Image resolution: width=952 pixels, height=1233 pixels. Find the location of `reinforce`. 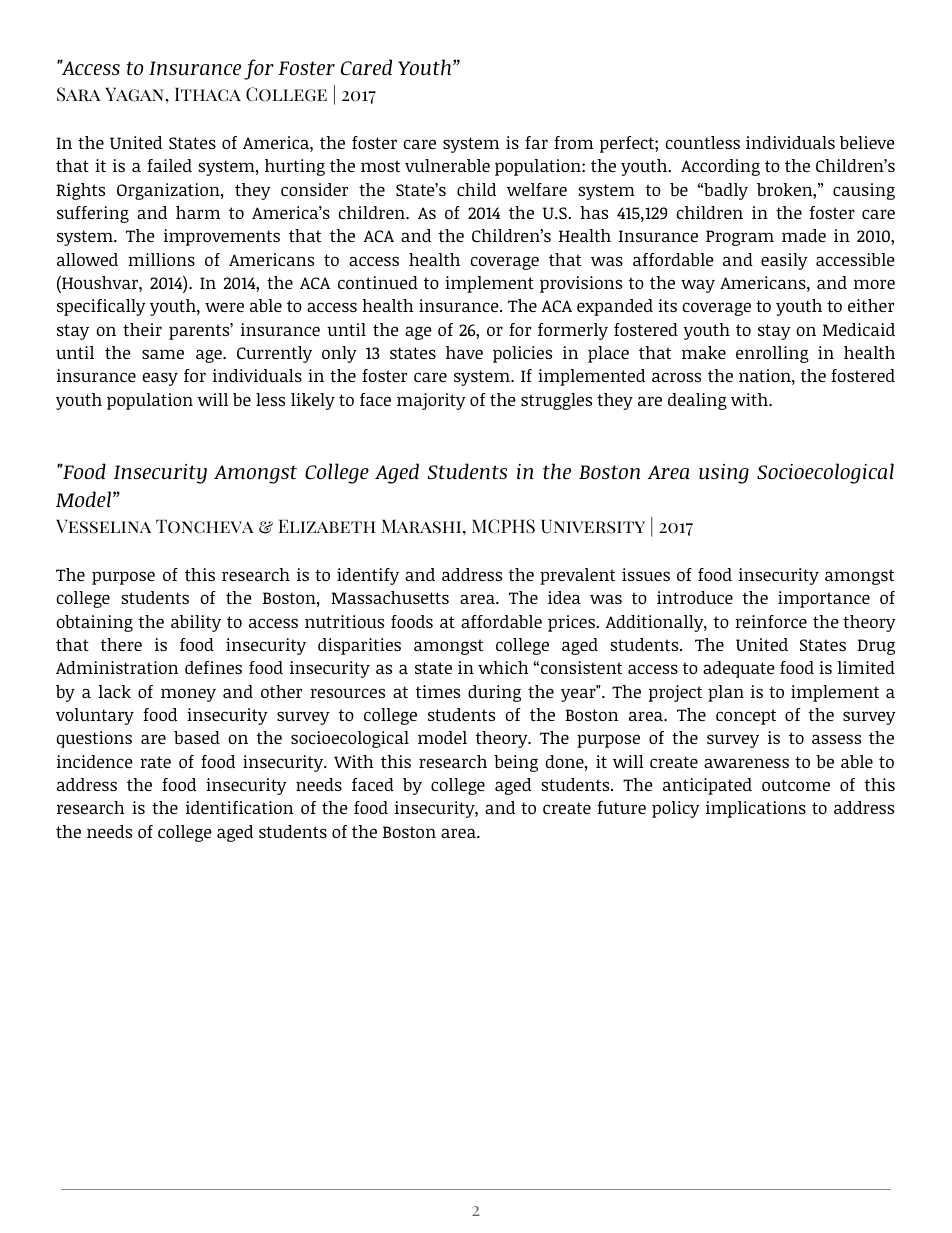

reinforce is located at coordinates (771, 621).
